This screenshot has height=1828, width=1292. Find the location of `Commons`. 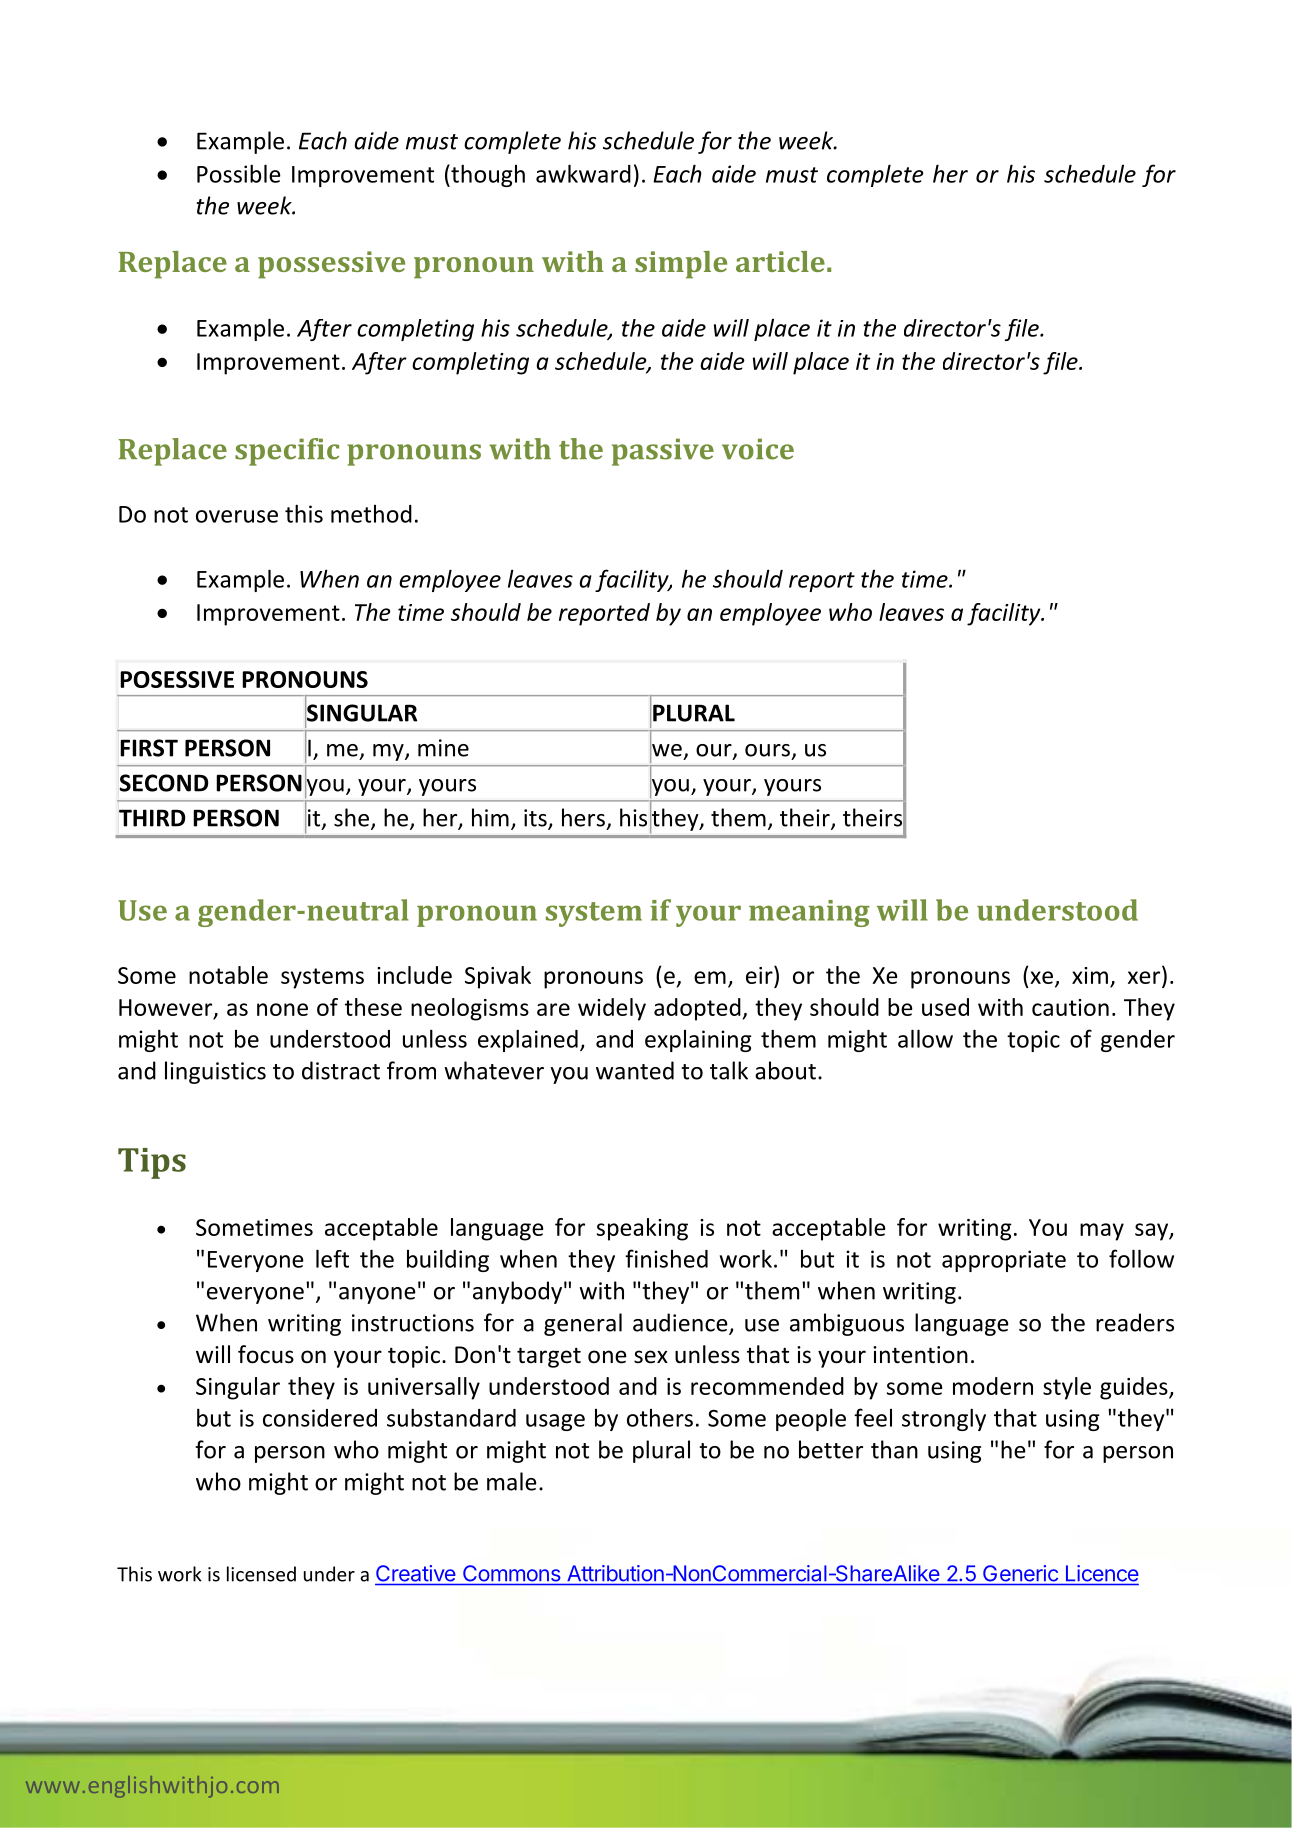

Commons is located at coordinates (511, 1573).
